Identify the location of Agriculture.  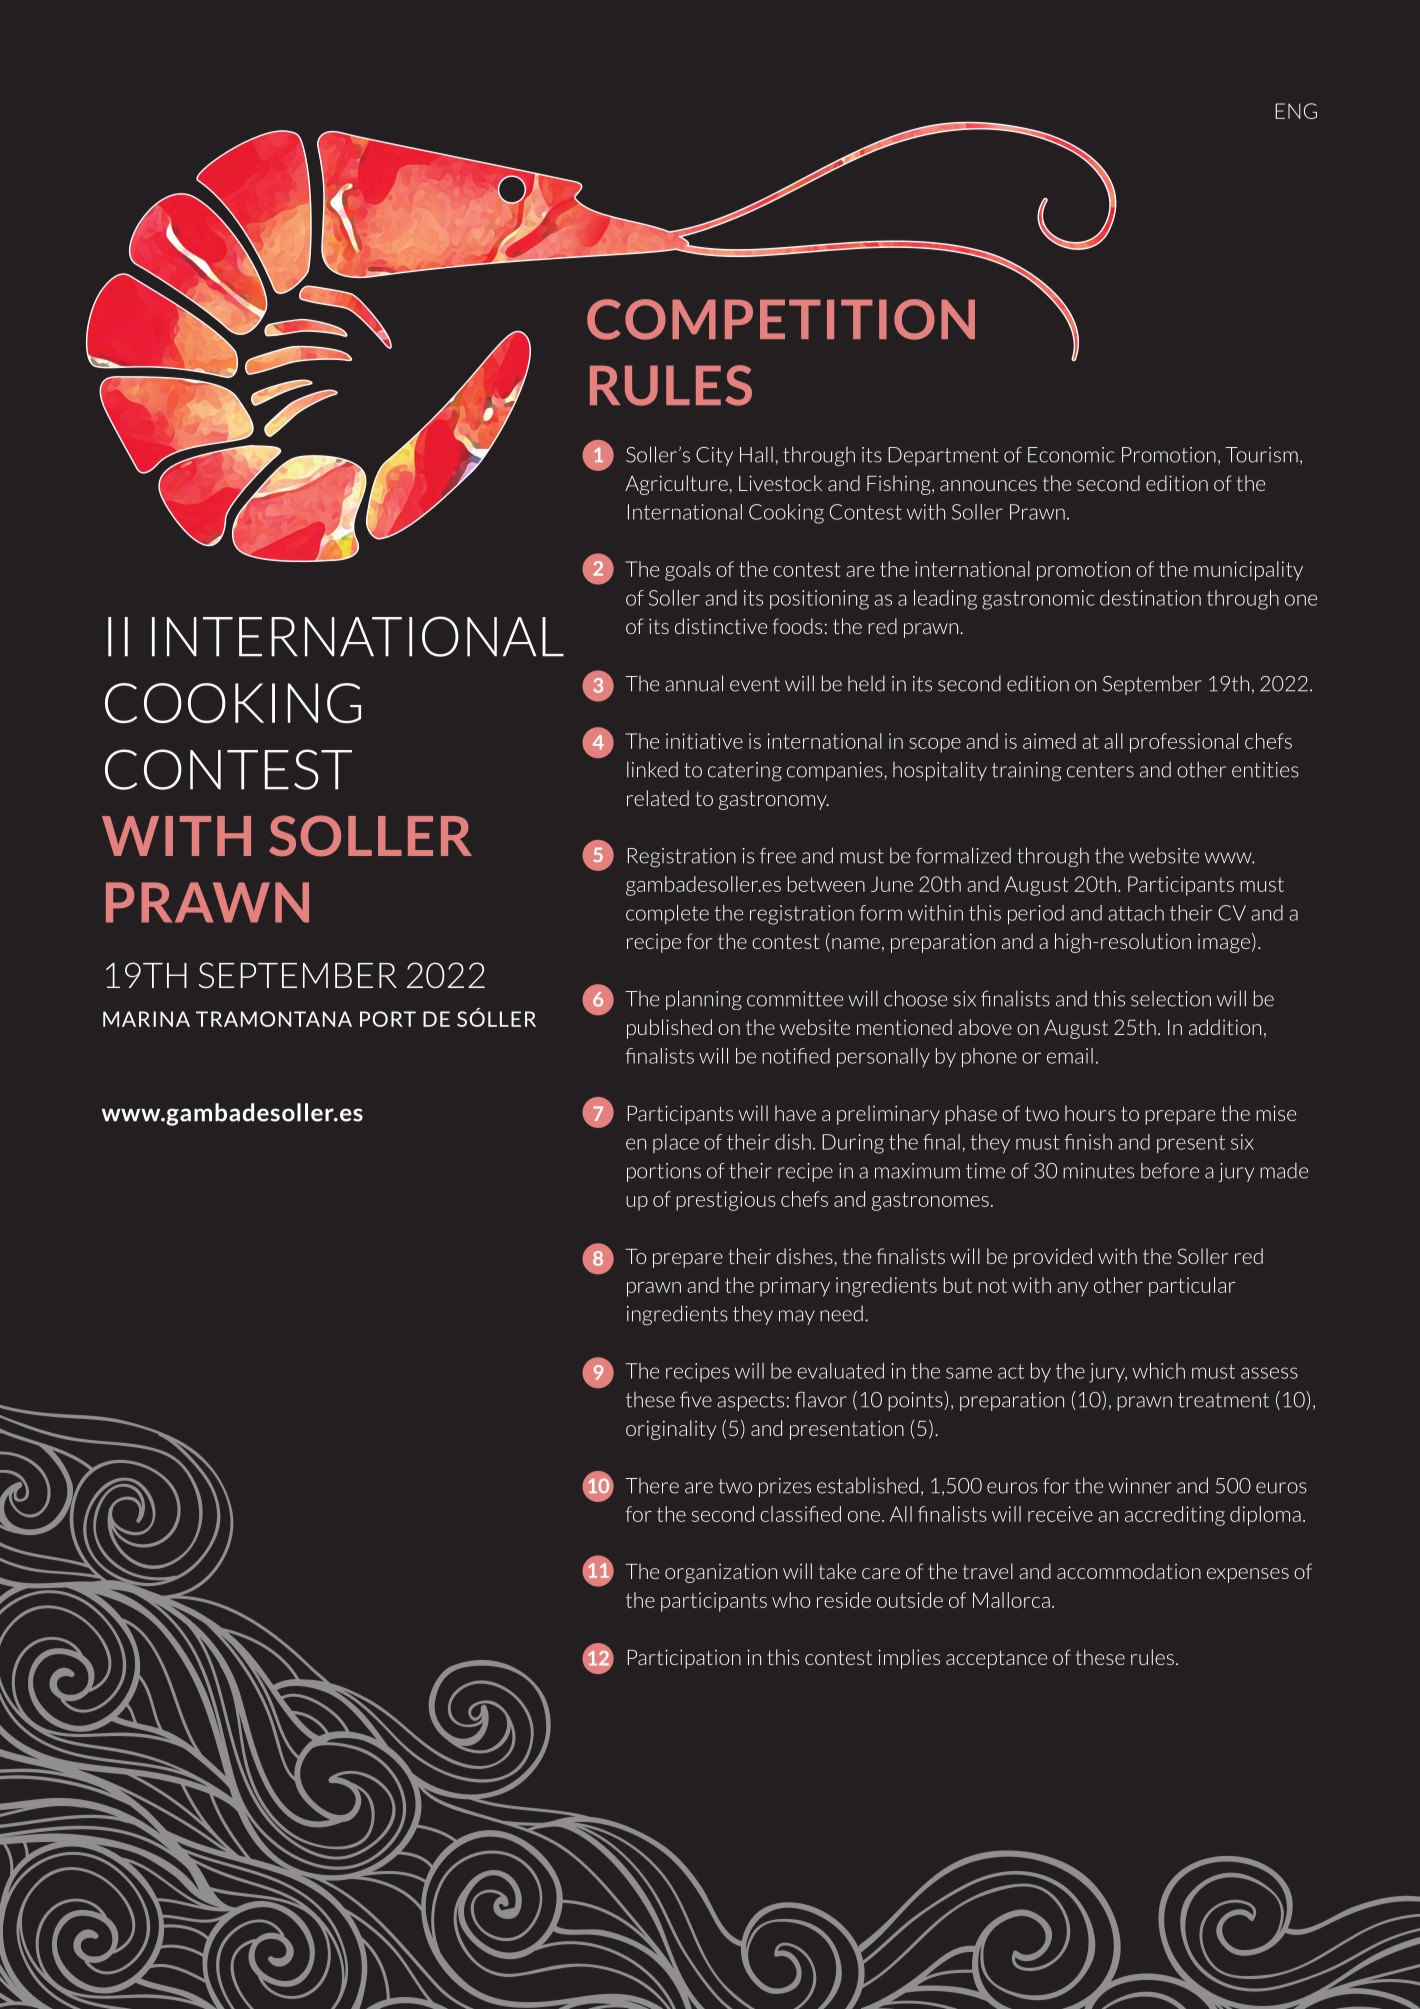
(676, 485).
